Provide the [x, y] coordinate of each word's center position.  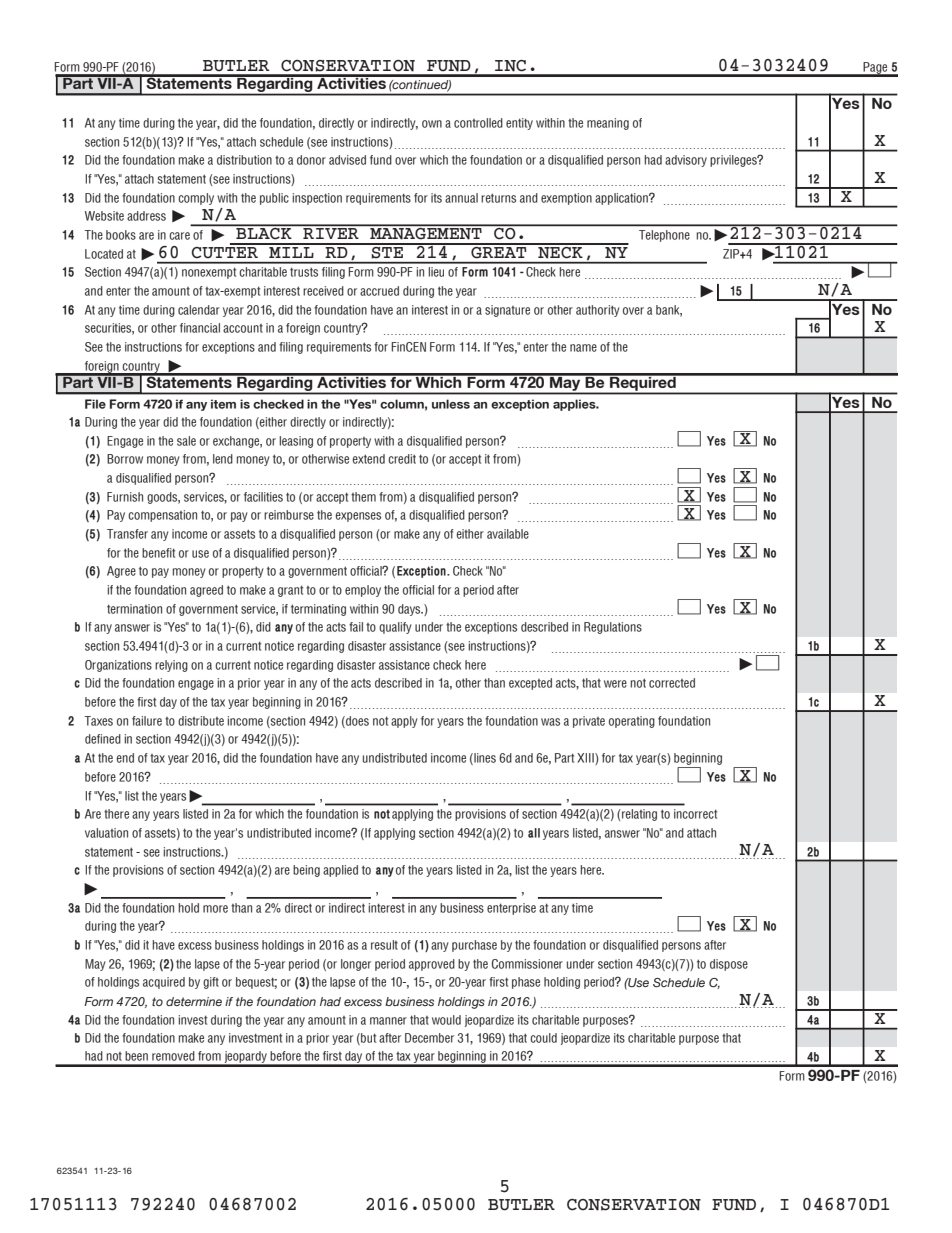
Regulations [613, 628]
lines [484, 759]
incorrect [695, 814]
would [446, 1020]
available [508, 534]
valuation [106, 833]
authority [598, 311]
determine [194, 1001]
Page [875, 69]
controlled [478, 123]
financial [200, 328]
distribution [244, 160]
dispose [729, 965]
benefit [158, 553]
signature [507, 311]
